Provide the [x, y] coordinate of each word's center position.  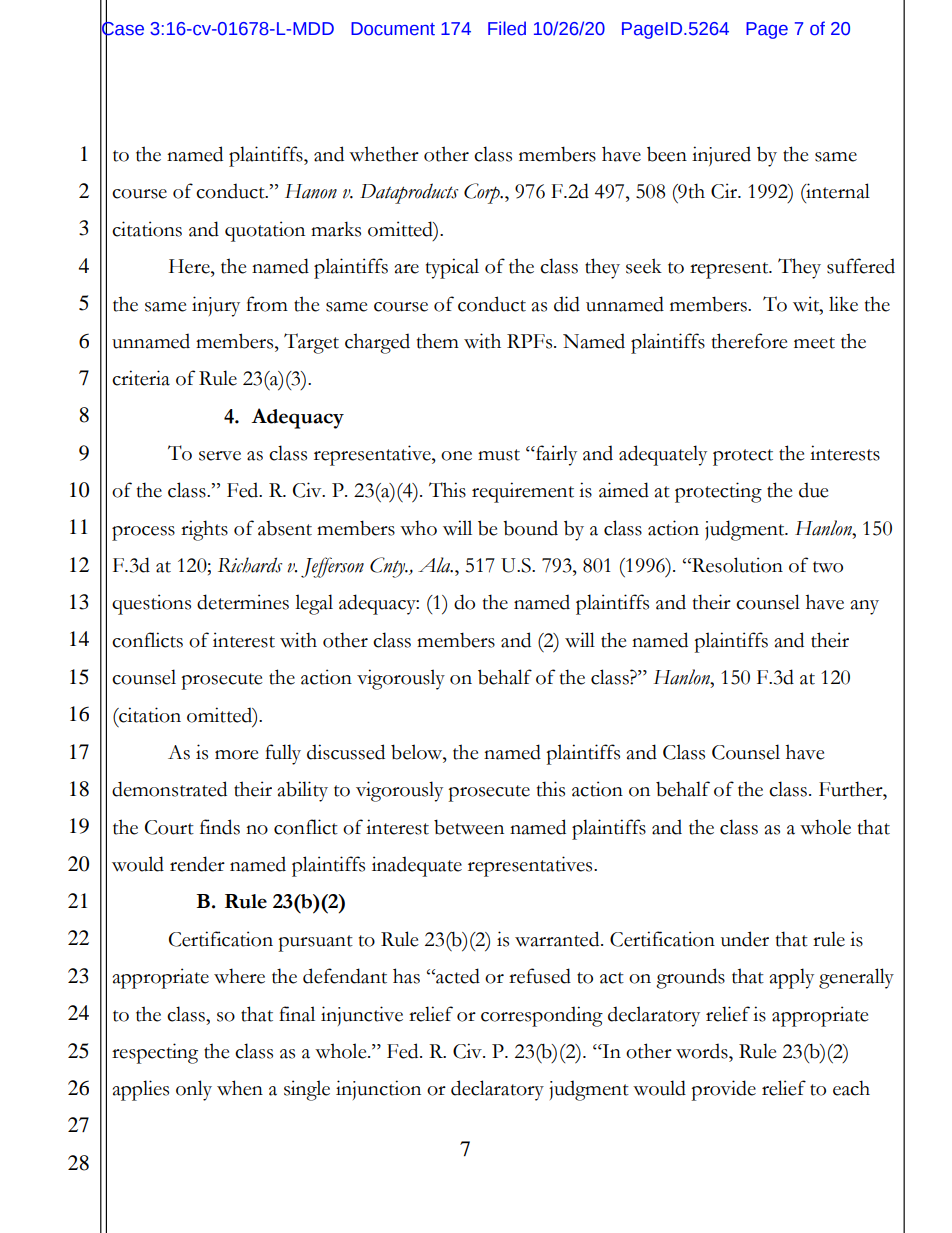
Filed [507, 28]
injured [721, 156]
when [240, 1088]
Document [393, 29]
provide [723, 1090]
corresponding [542, 1016]
